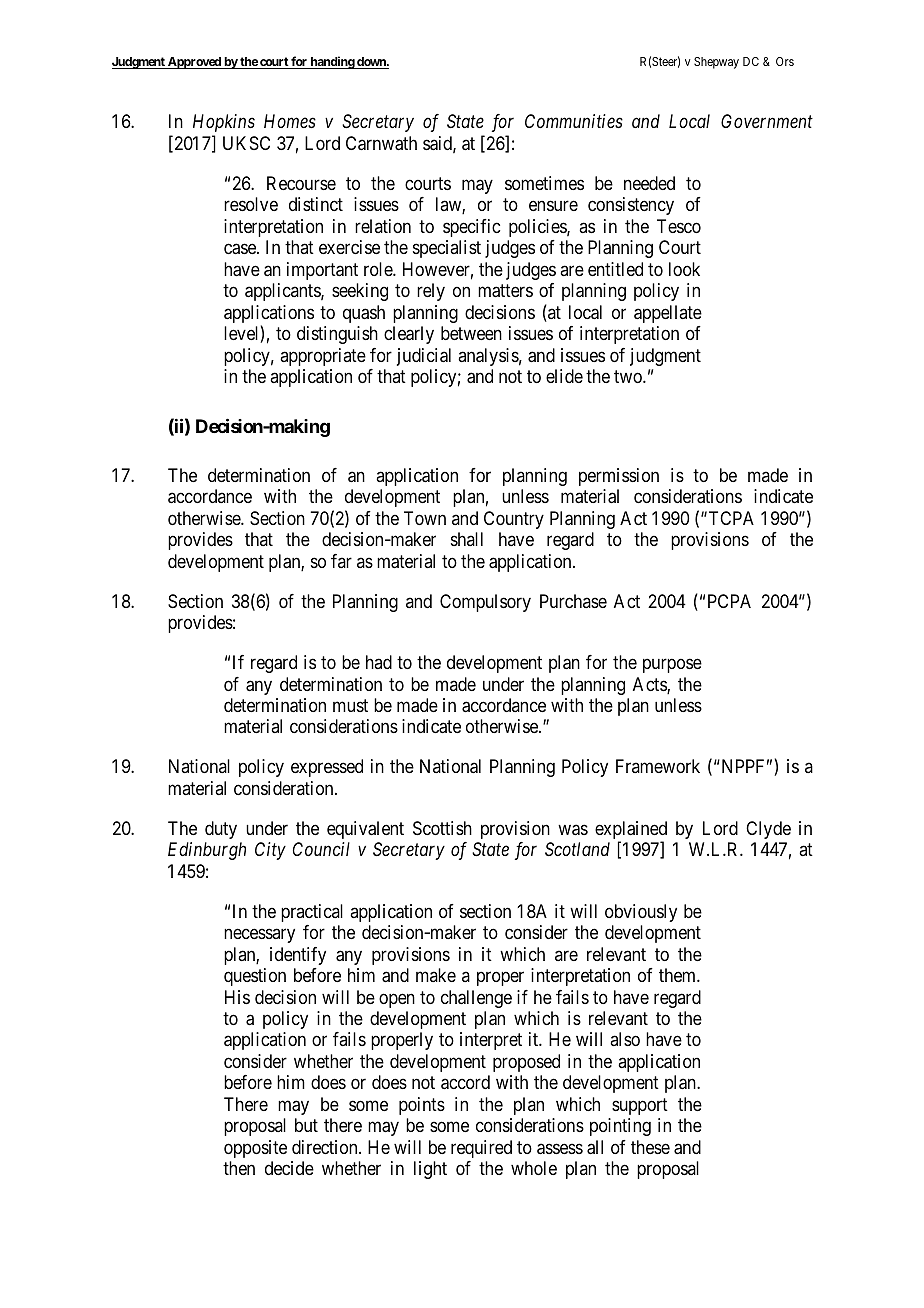 The image size is (924, 1308). Describe the element at coordinates (650, 1147) in the image. I see `these` at that location.
